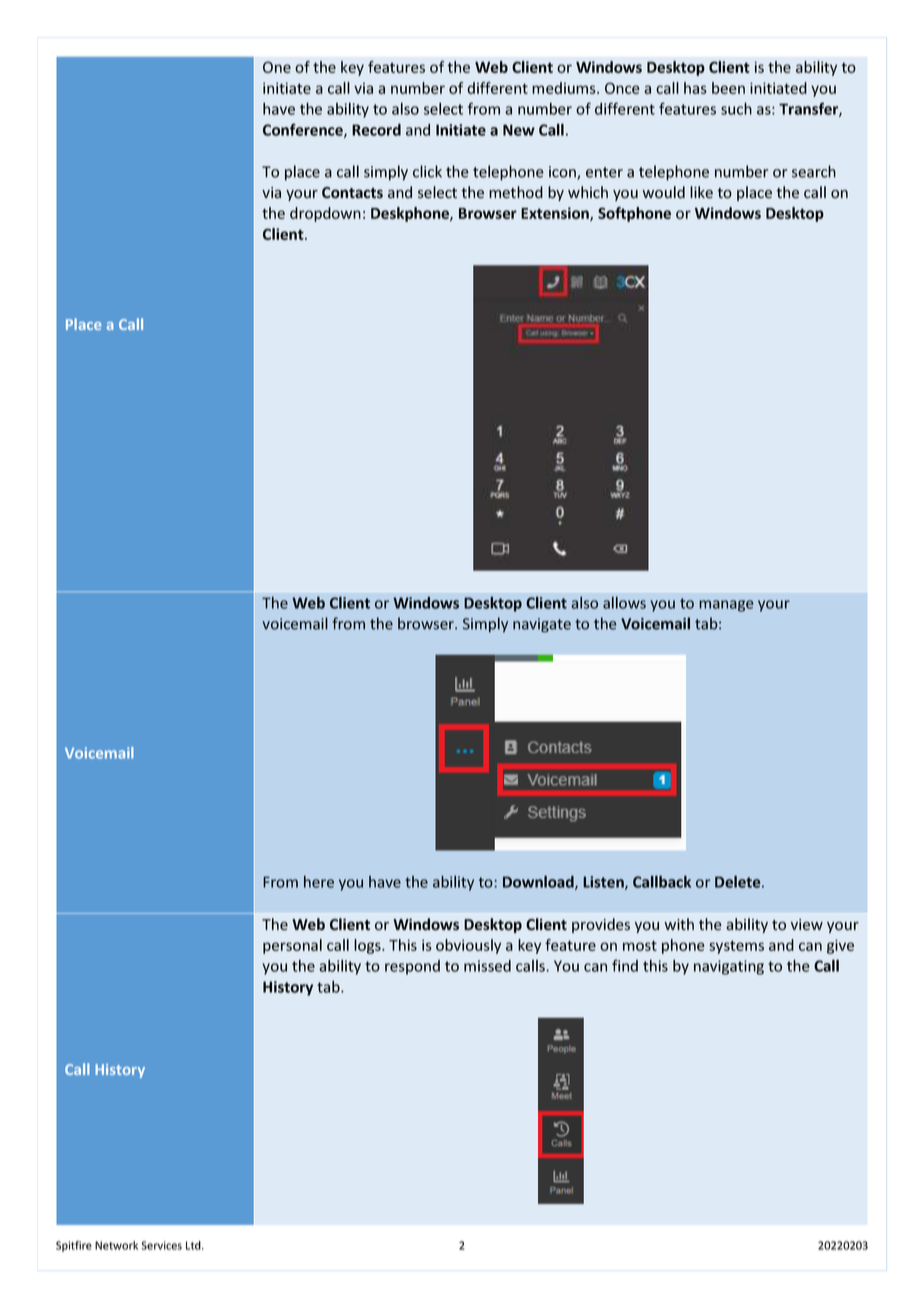 This image has height=1308, width=924. Describe the element at coordinates (319, 882) in the image. I see `here` at that location.
